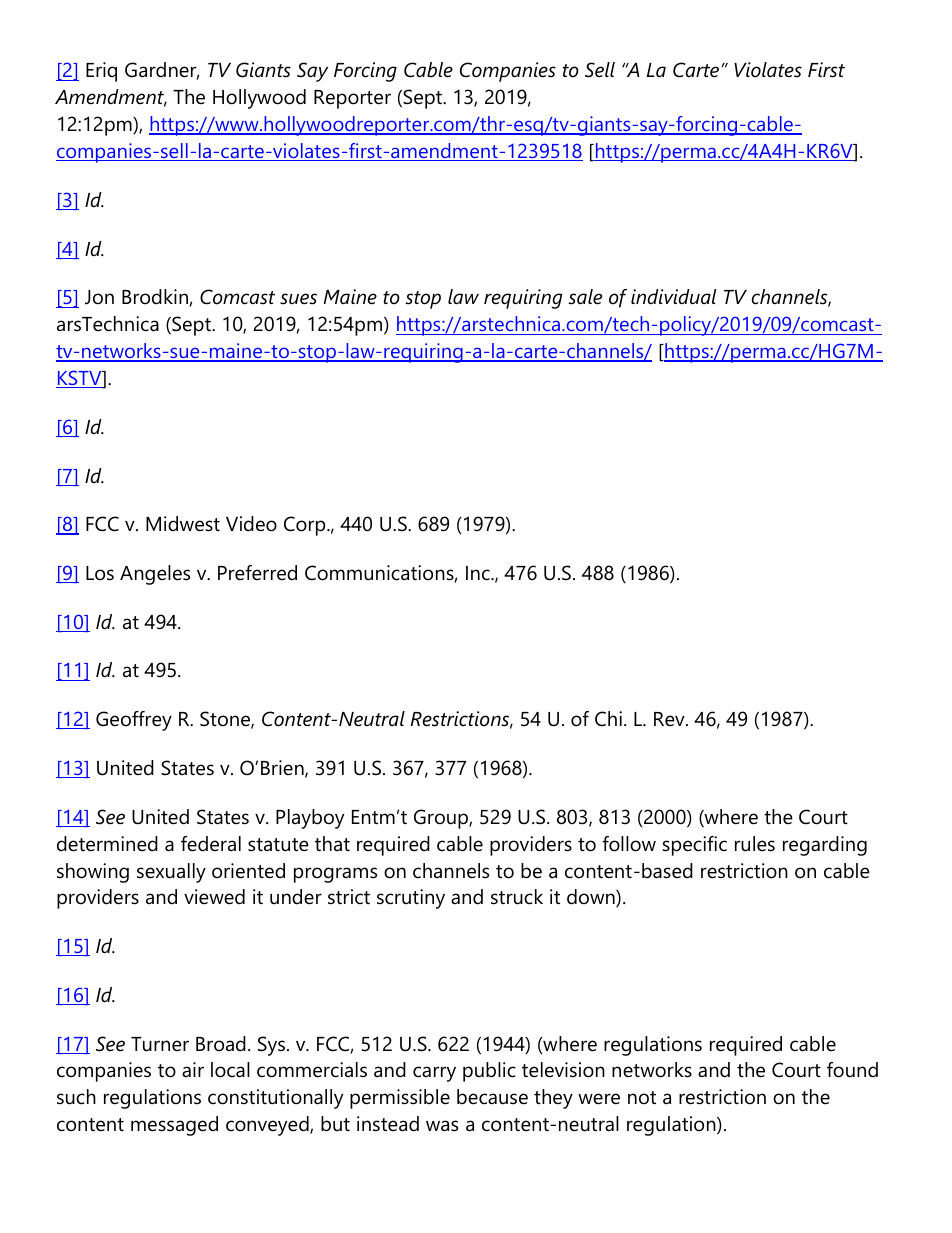  What do you see at coordinates (174, 1126) in the screenshot?
I see `messaged` at bounding box center [174, 1126].
